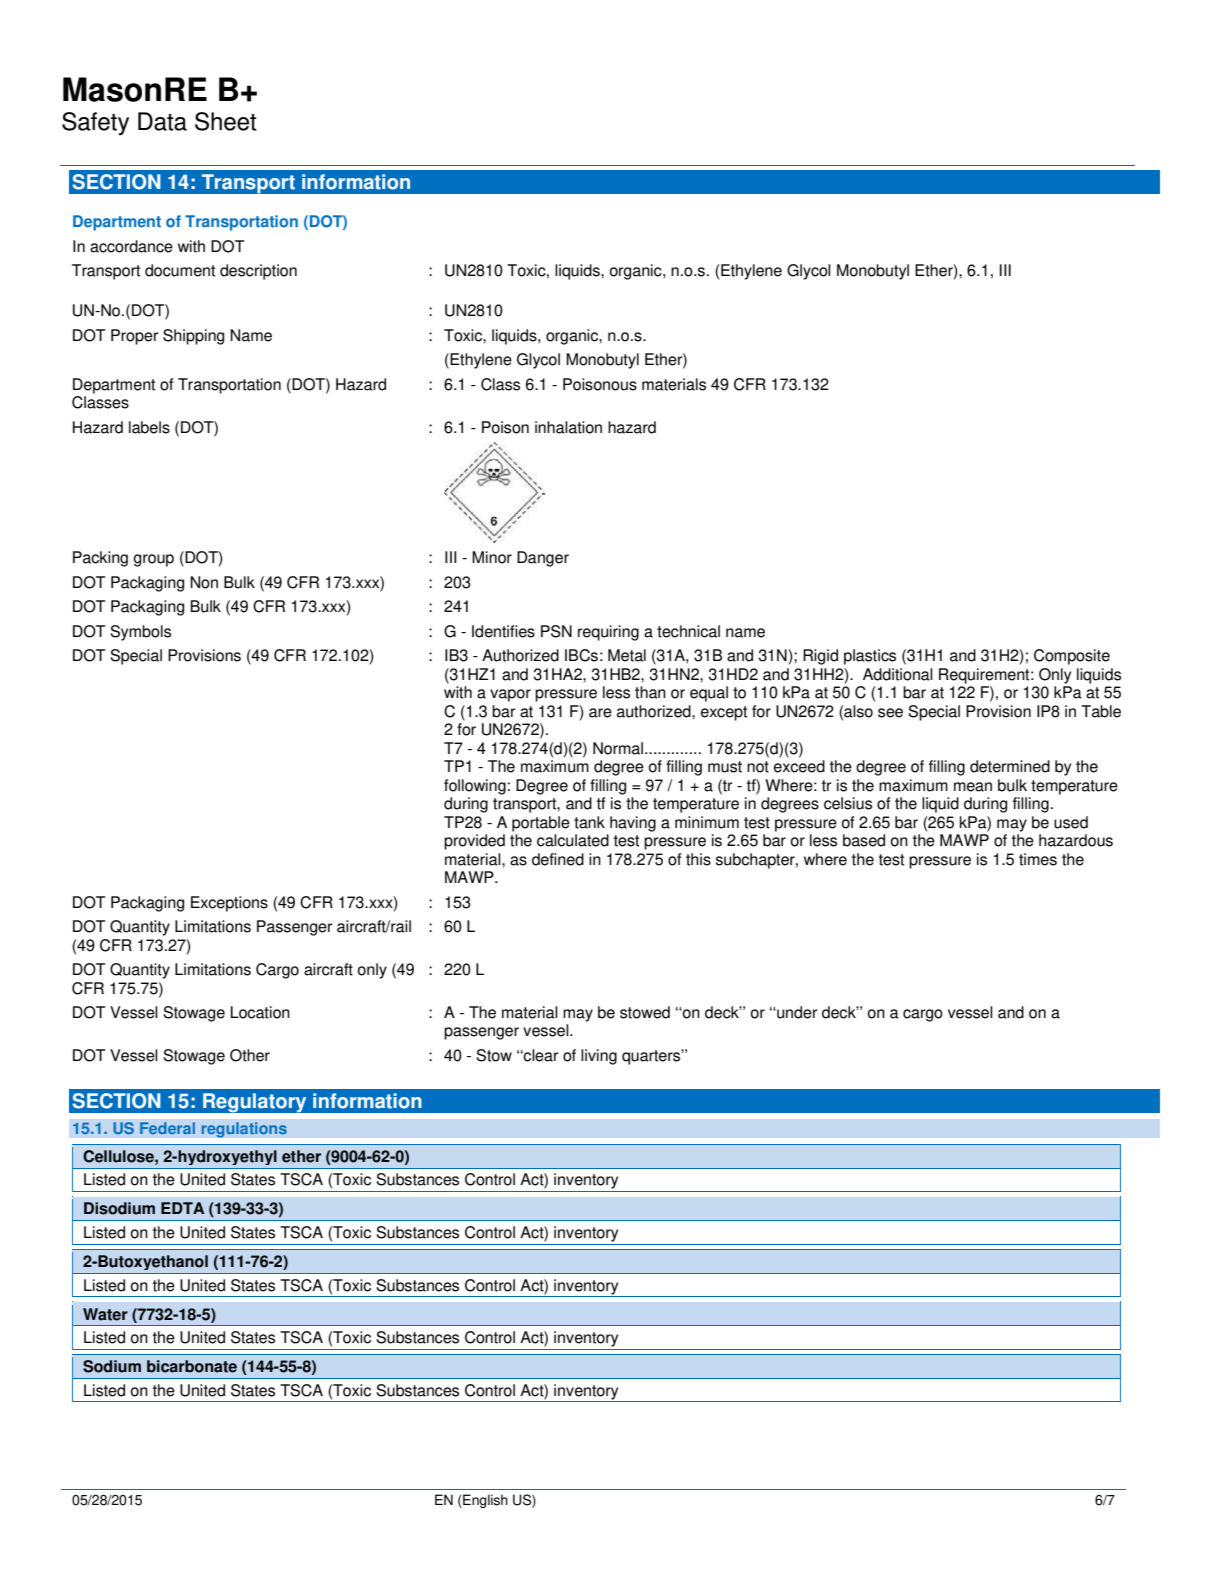 The image size is (1229, 1590). Describe the element at coordinates (204, 582) in the document. I see `Non` at that location.
